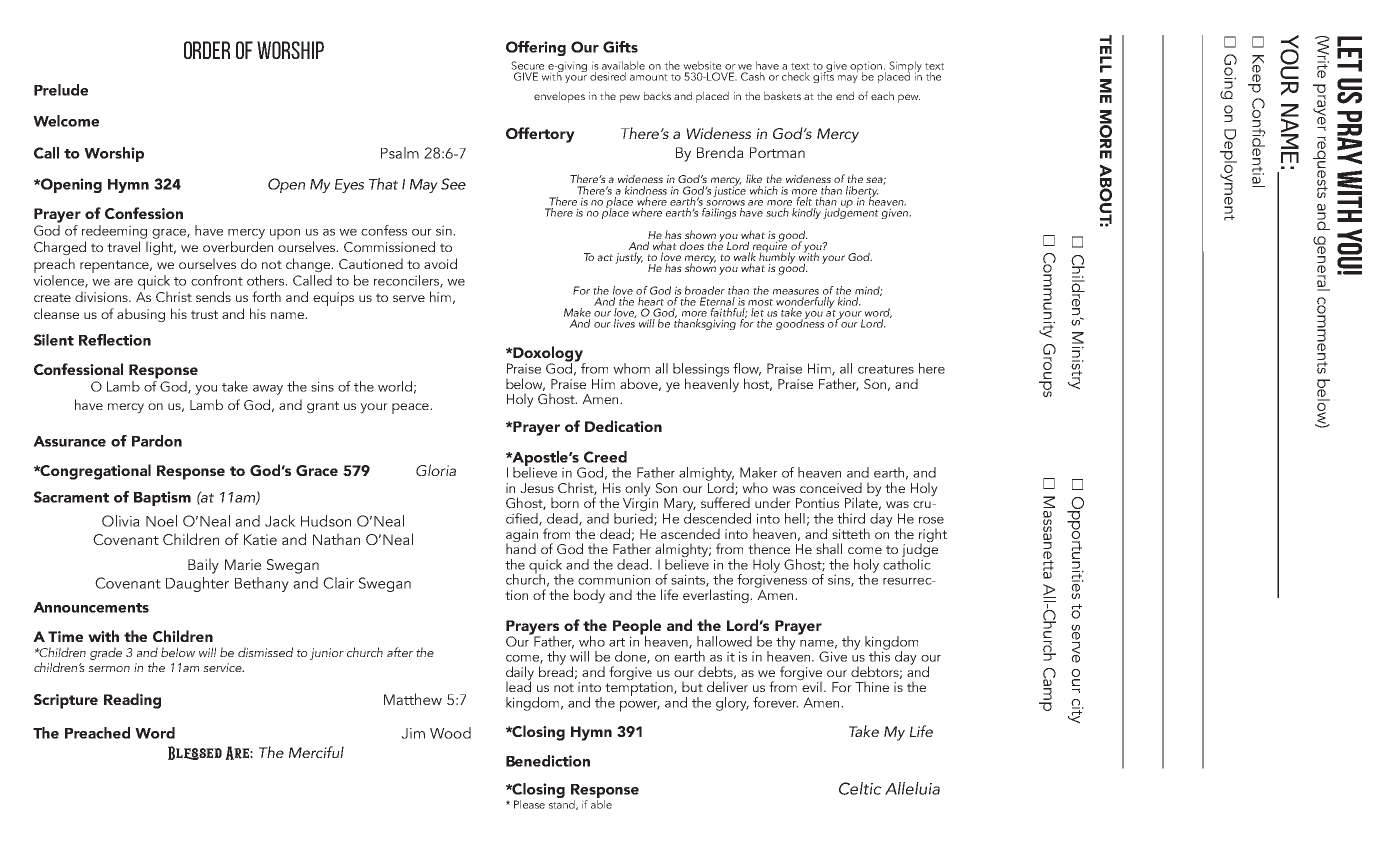  Describe the element at coordinates (529, 804) in the page. I see `Please` at that location.
